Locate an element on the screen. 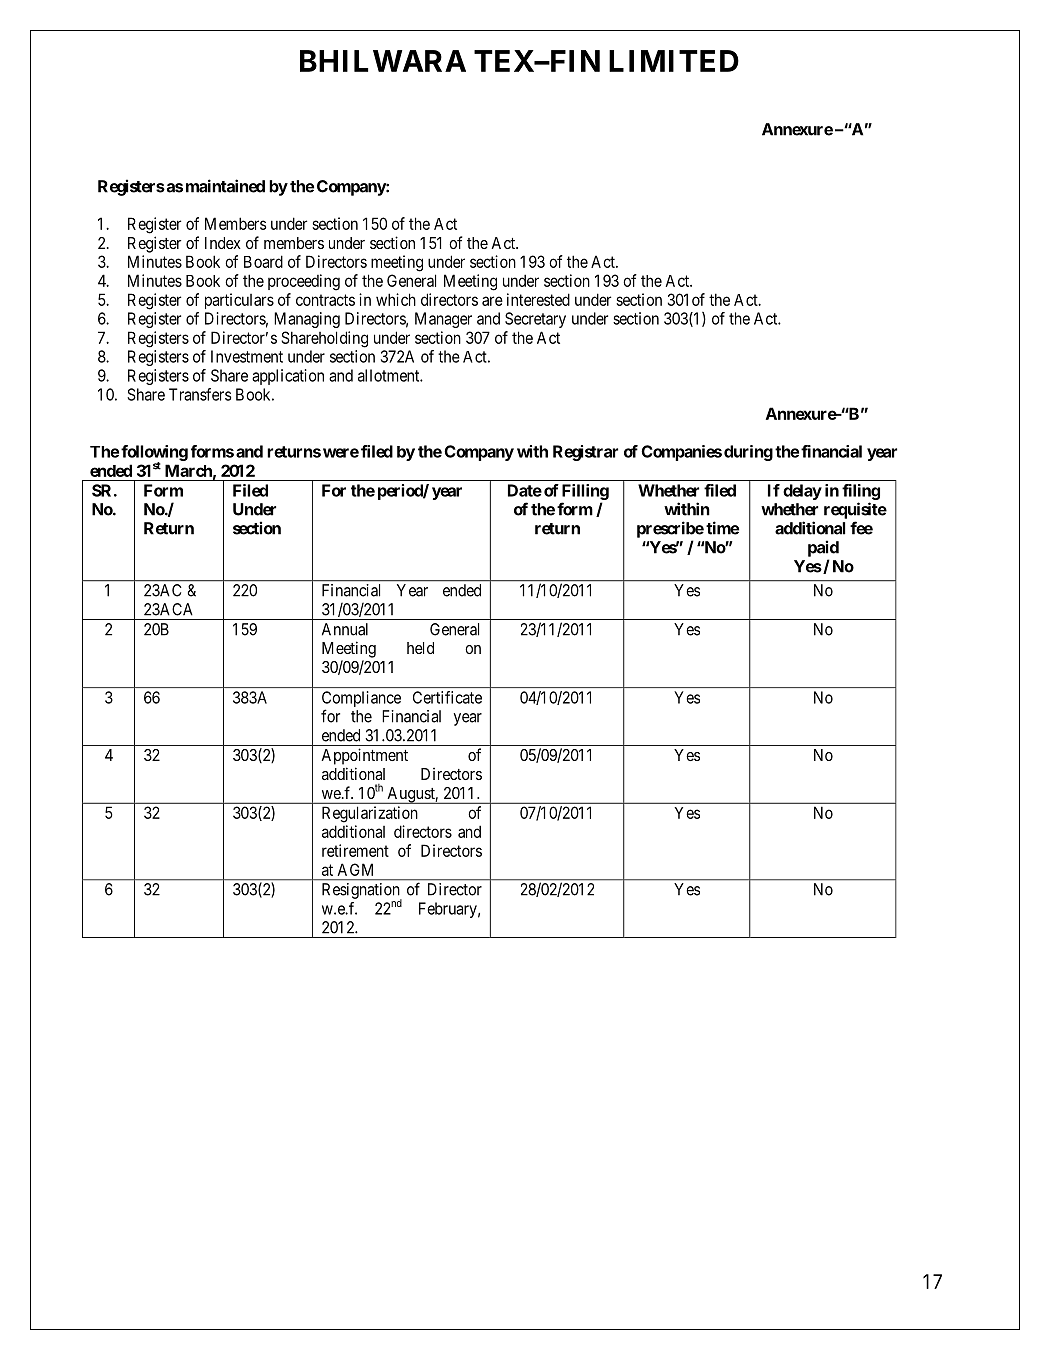 Image resolution: width=1051 pixels, height=1361 pixels. Board is located at coordinates (263, 261).
